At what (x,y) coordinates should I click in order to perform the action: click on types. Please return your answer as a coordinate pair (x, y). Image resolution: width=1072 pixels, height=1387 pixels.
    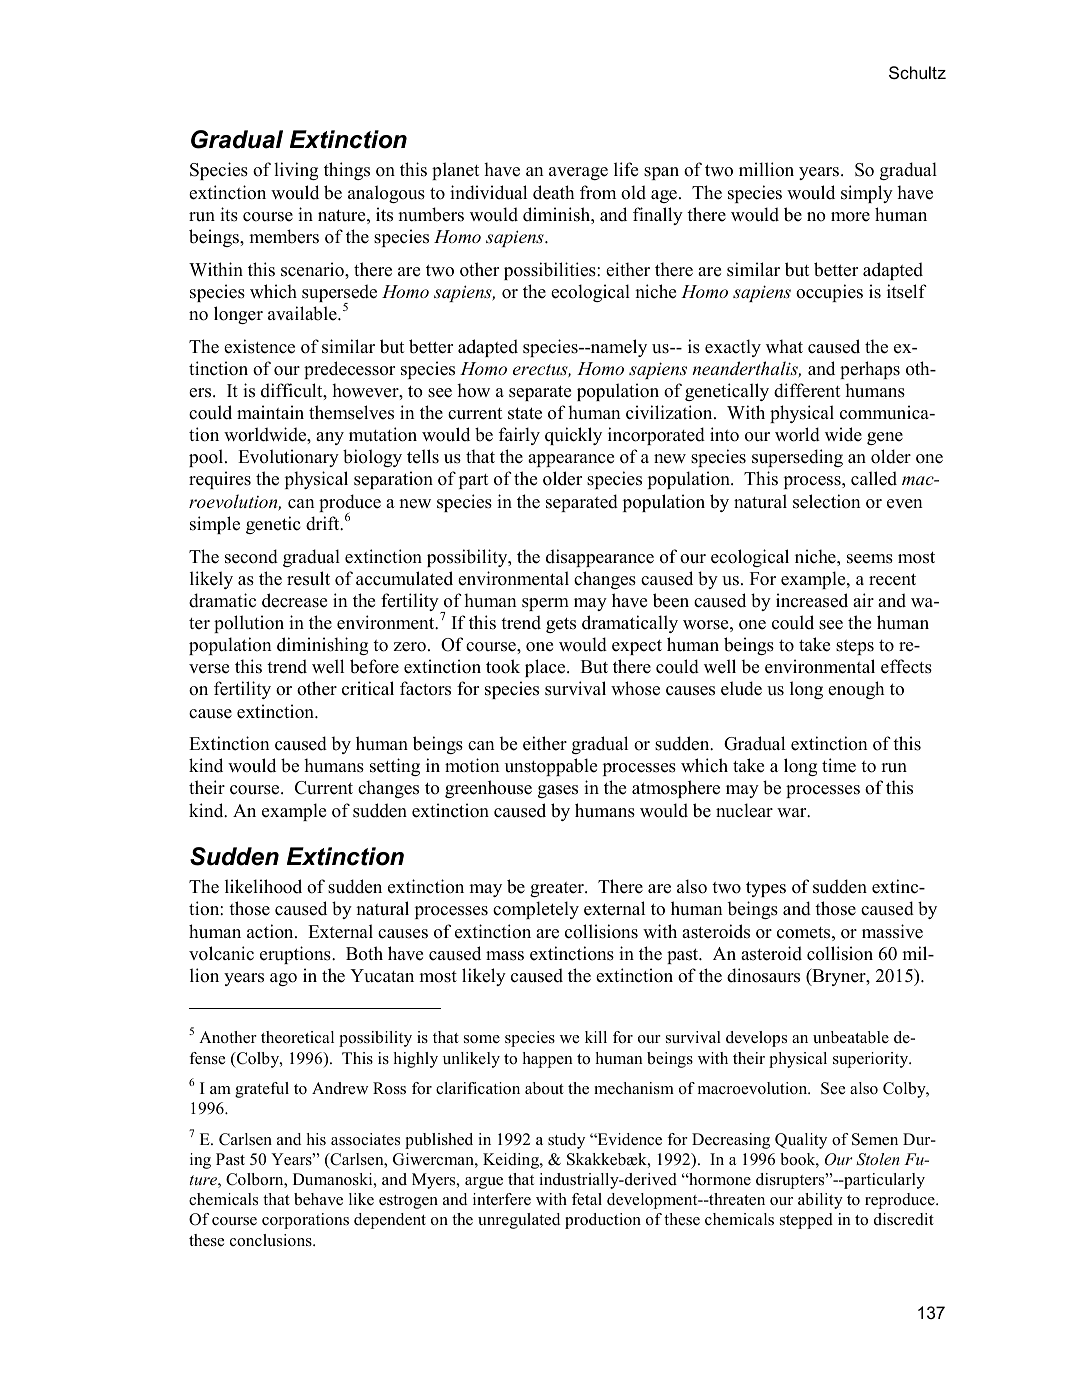
    Looking at the image, I should click on (766, 889).
